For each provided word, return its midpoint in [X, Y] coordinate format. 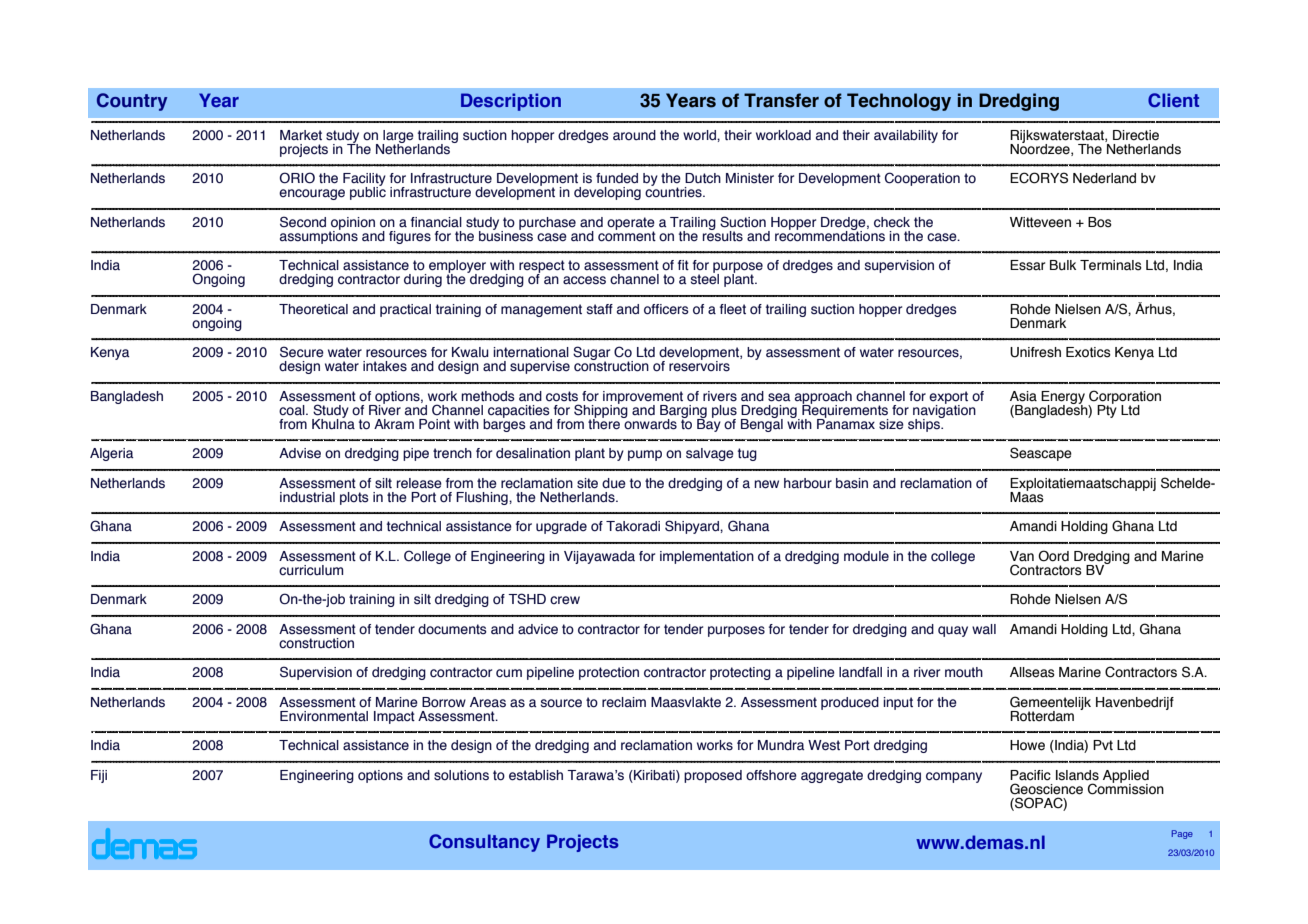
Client [1173, 100]
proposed [713, 776]
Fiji [99, 776]
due [614, 483]
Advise [300, 453]
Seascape [1041, 454]
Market [301, 135]
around [634, 135]
